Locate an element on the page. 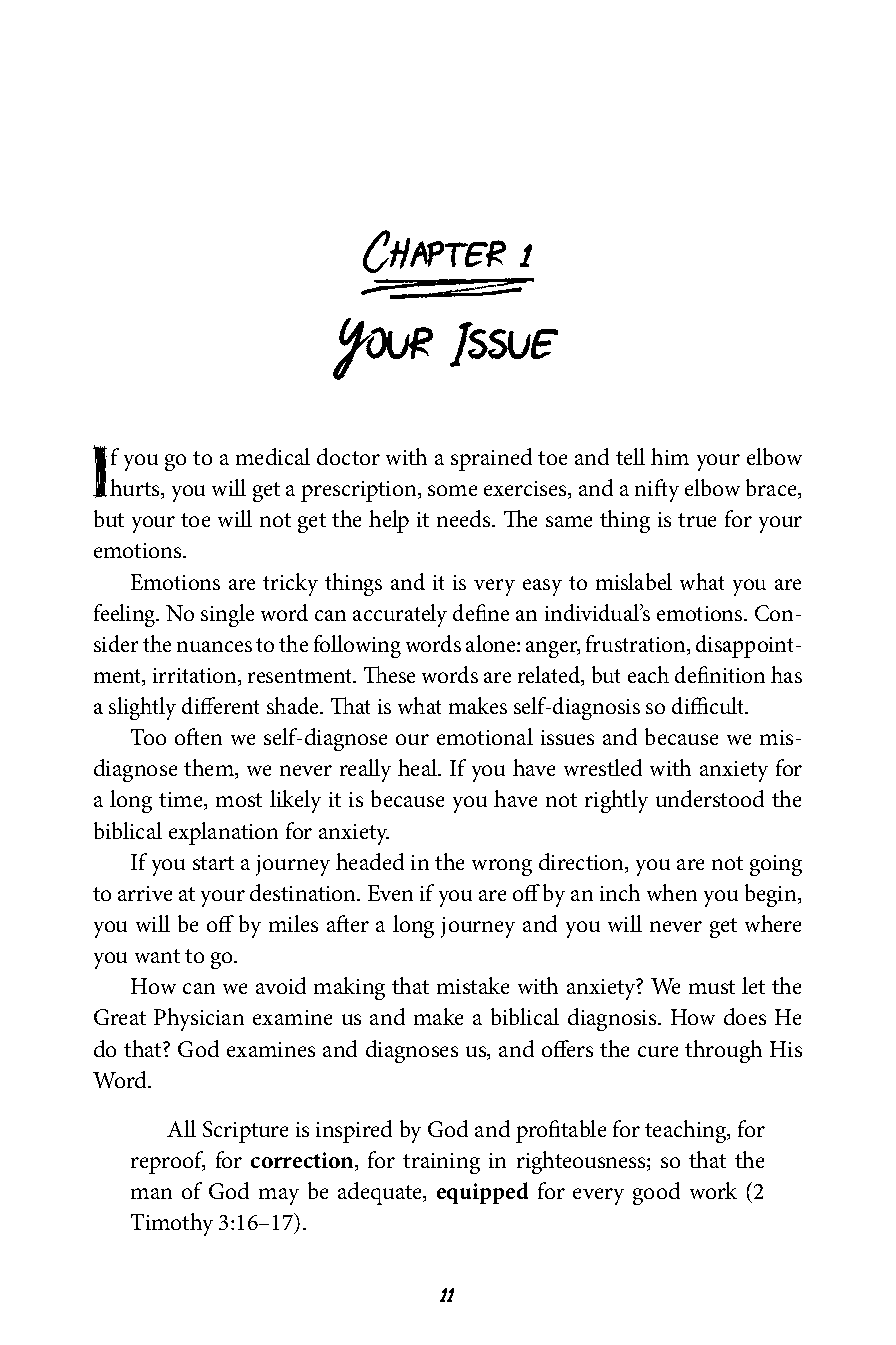  him is located at coordinates (670, 456).
